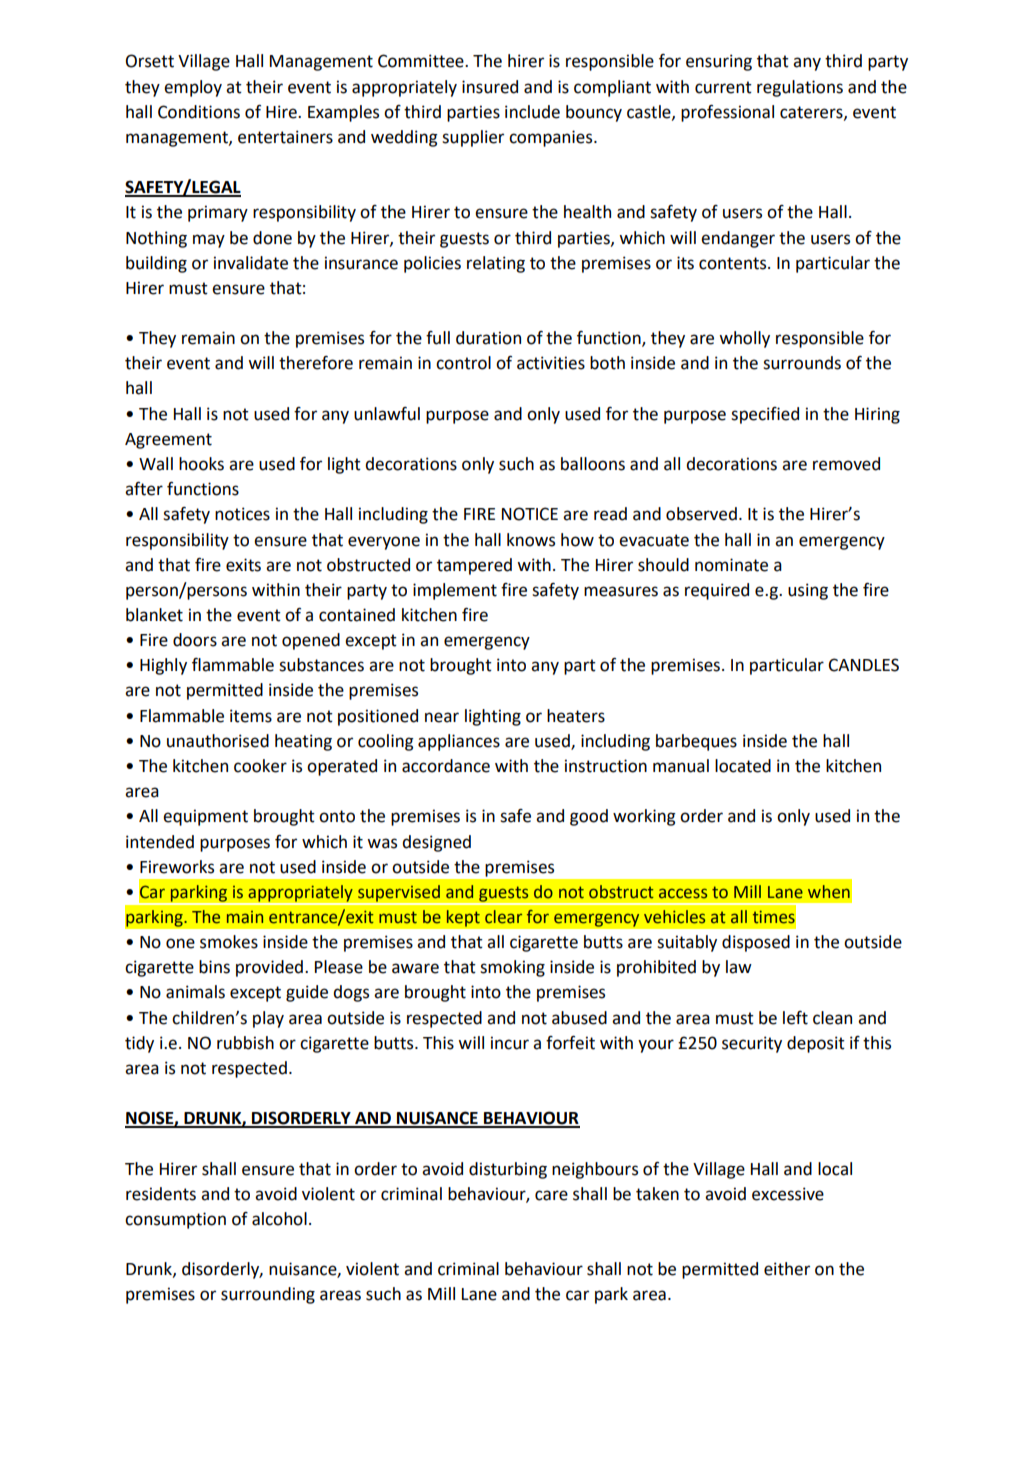 This screenshot has height=1462, width=1034. I want to click on disposed, so click(756, 943).
